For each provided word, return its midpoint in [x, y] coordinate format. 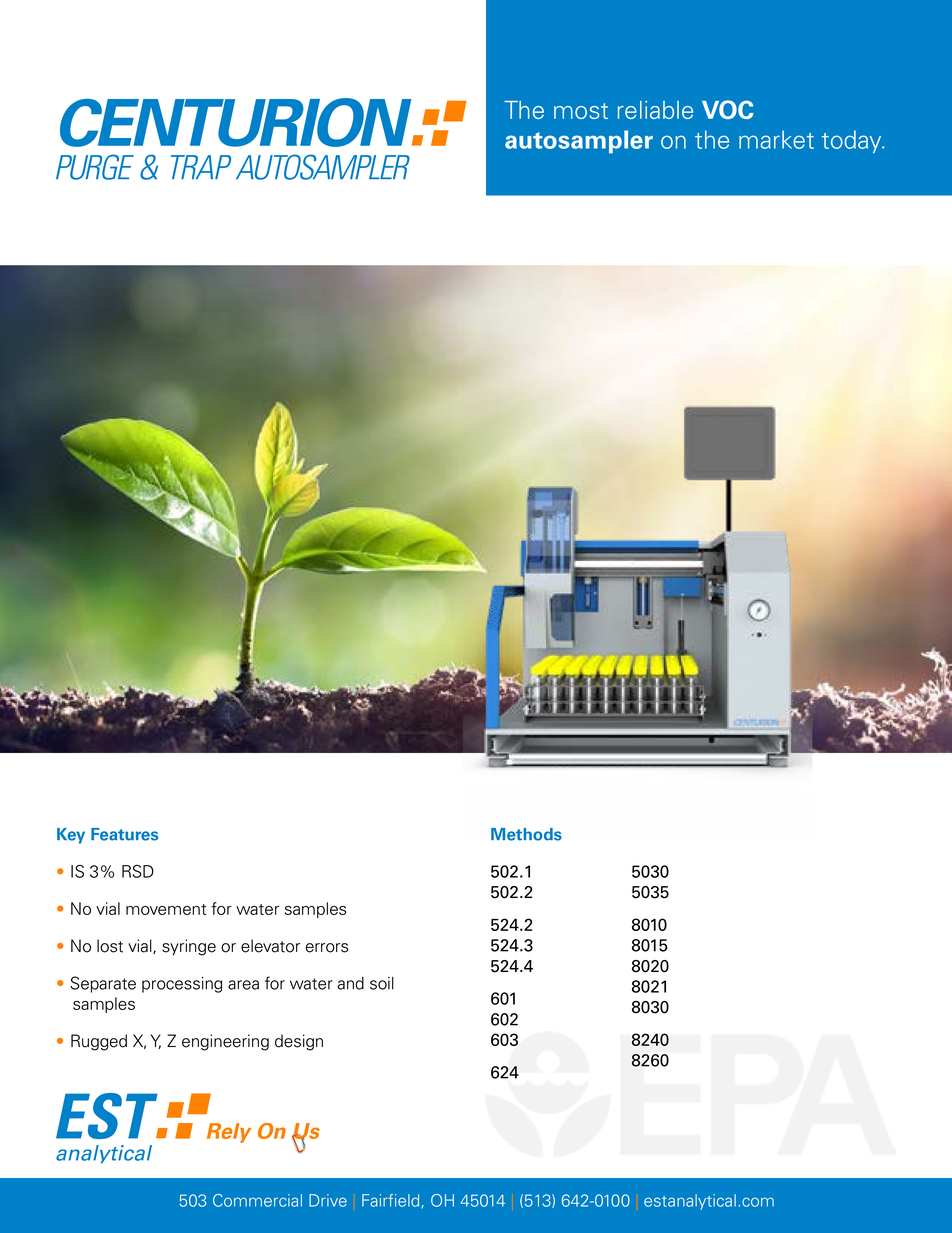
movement [166, 909]
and [351, 983]
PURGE [95, 167]
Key [71, 836]
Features [124, 834]
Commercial [257, 1200]
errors [327, 948]
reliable [655, 110]
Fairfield [392, 1201]
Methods [526, 834]
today [853, 141]
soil [382, 983]
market [776, 139]
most [581, 111]
